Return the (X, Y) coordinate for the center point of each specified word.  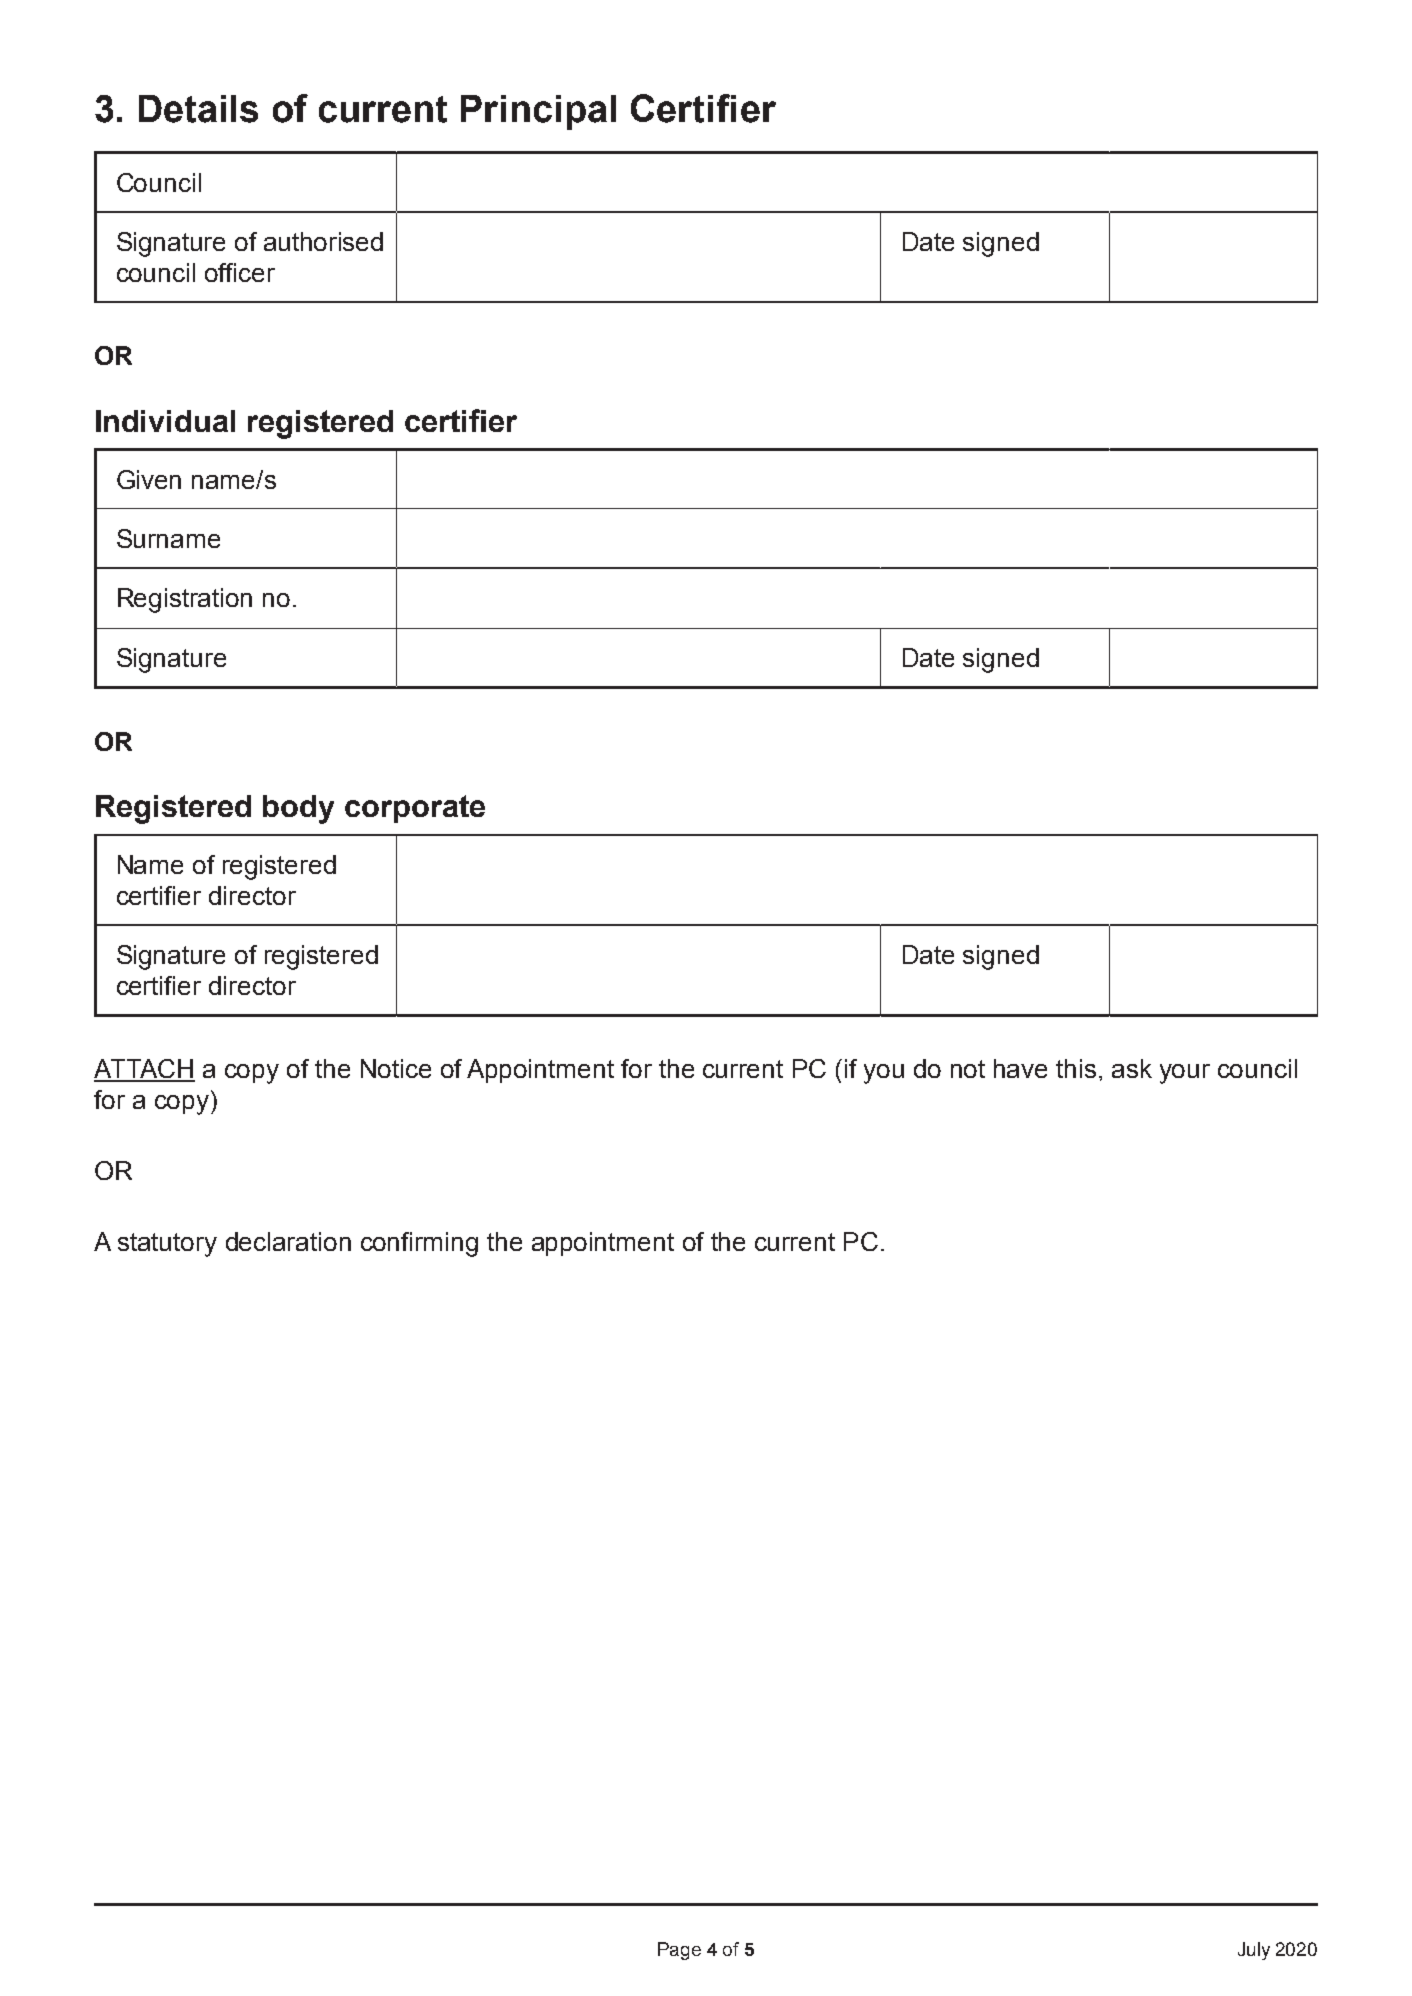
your (1185, 1074)
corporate (415, 809)
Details (198, 109)
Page (679, 1951)
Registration (185, 600)
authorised (323, 241)
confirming (419, 1244)
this (1076, 1068)
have (1020, 1068)
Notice (396, 1068)
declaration (288, 1241)
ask (1132, 1068)
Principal (538, 112)
